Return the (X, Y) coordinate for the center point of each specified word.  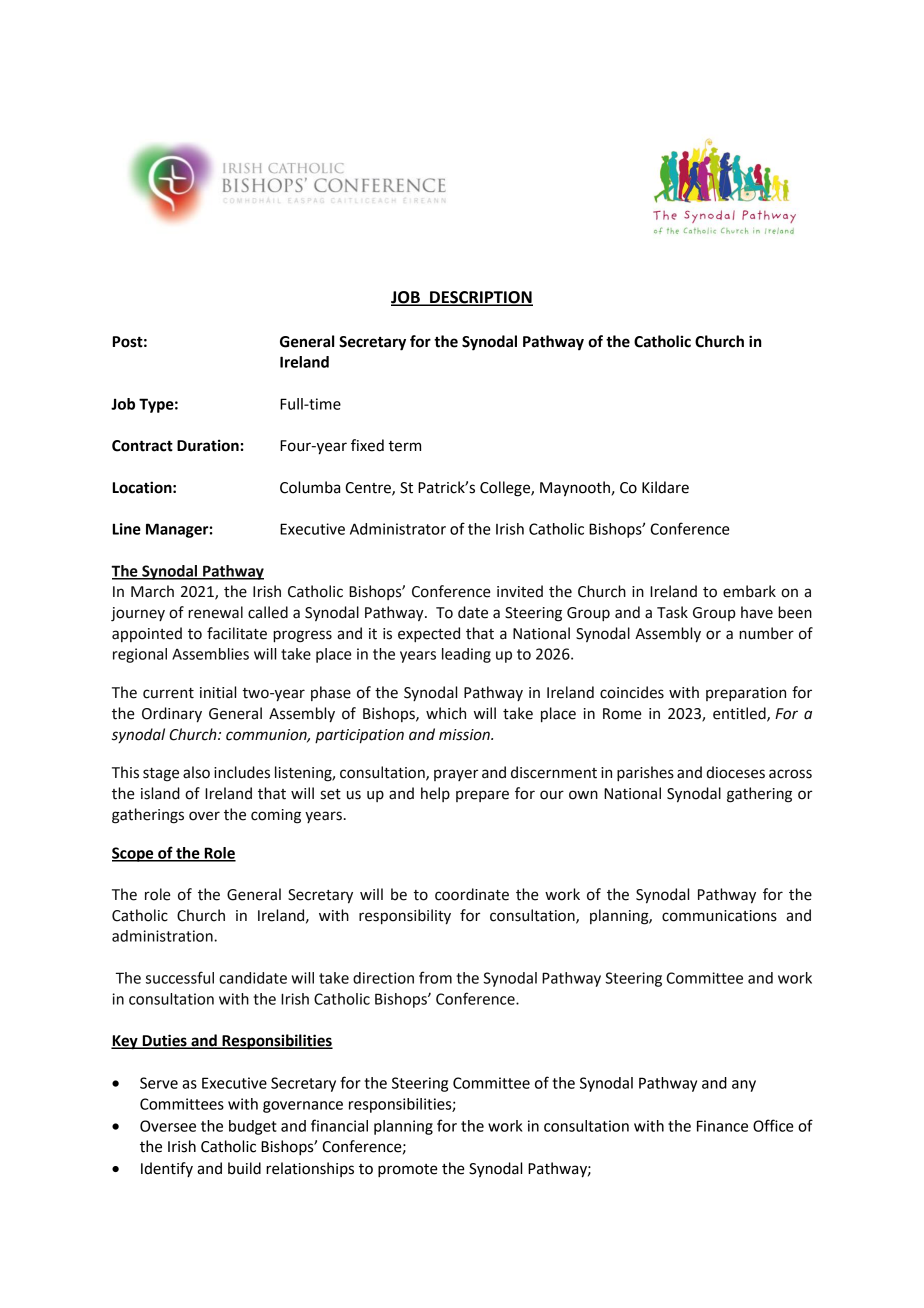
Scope (134, 854)
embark (749, 591)
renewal (215, 612)
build (244, 1168)
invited (520, 591)
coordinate (472, 894)
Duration (208, 445)
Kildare (665, 487)
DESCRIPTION (480, 298)
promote (408, 1171)
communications (719, 916)
